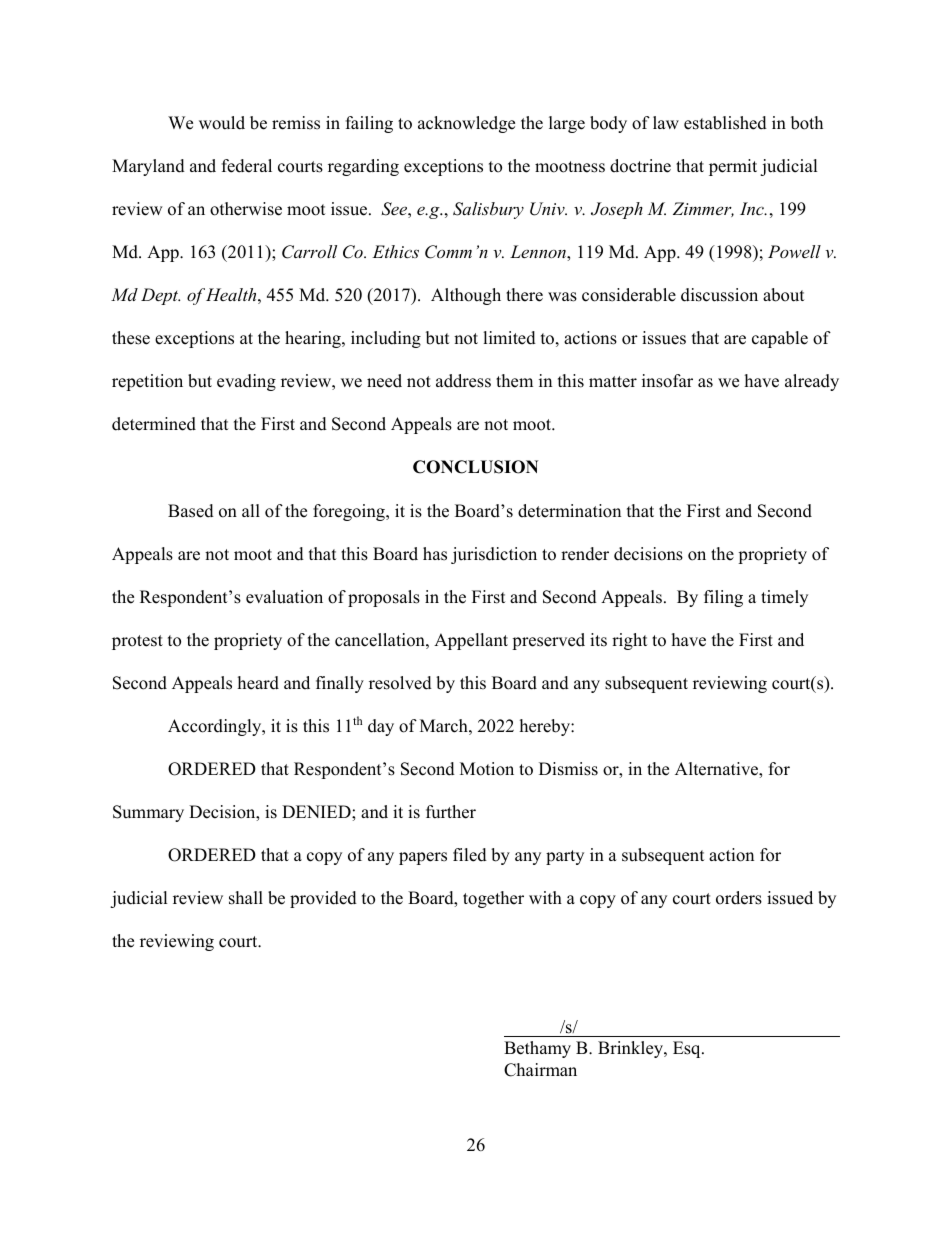 The image size is (952, 1233). I want to click on address, so click(463, 381).
